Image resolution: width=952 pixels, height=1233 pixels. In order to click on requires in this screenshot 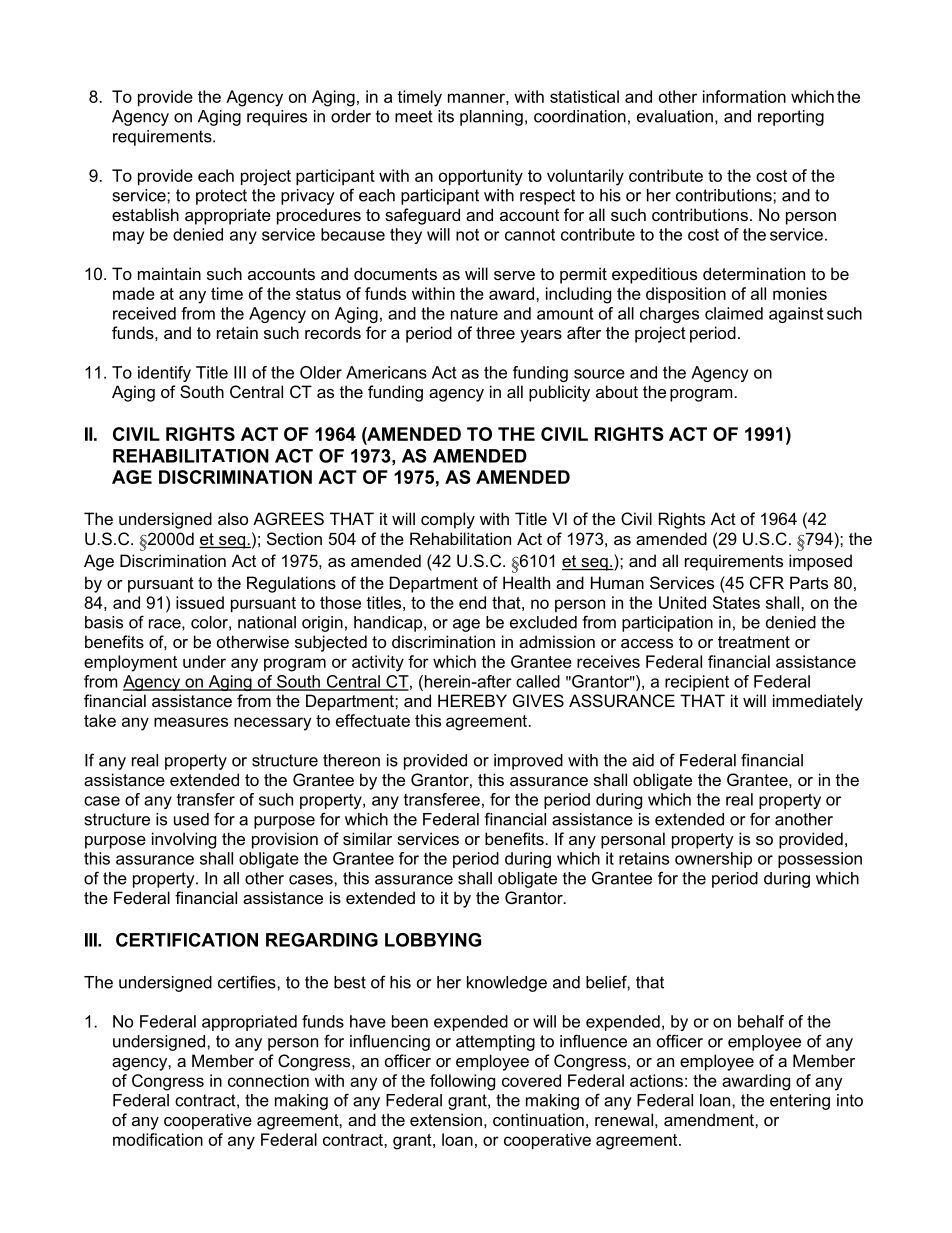, I will do `click(277, 118)`.
